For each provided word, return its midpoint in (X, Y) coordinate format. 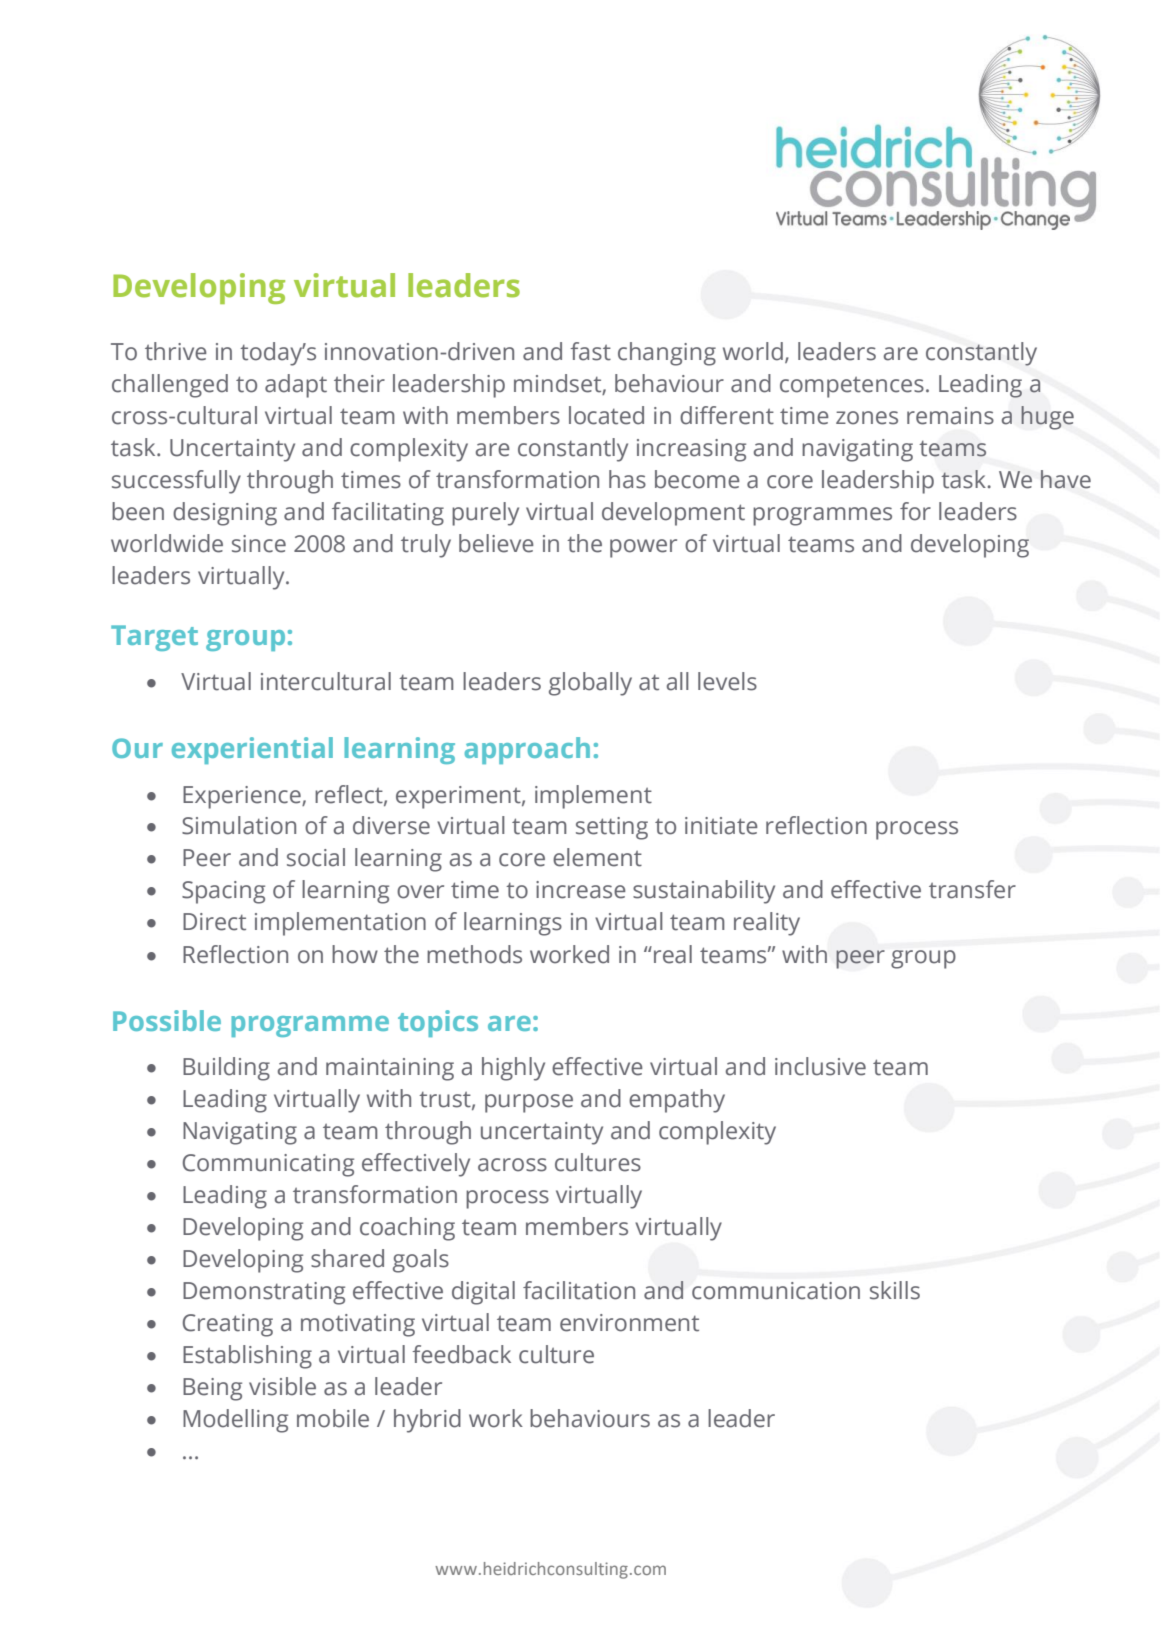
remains (950, 416)
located (606, 415)
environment (629, 1323)
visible (282, 1386)
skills (895, 1290)
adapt (296, 386)
